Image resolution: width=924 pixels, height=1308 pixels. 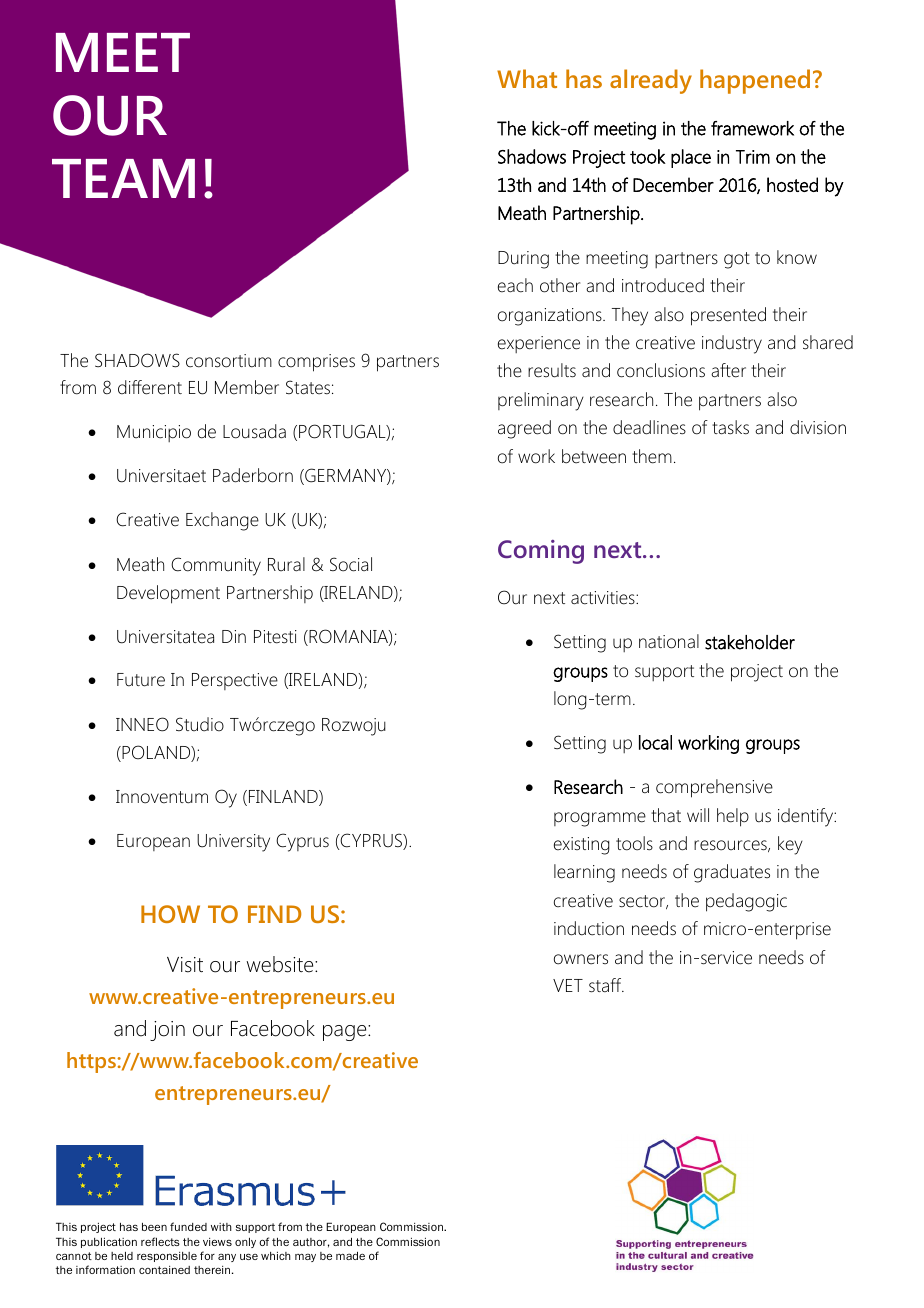 What do you see at coordinates (714, 788) in the screenshot?
I see `comprehensive` at bounding box center [714, 788].
